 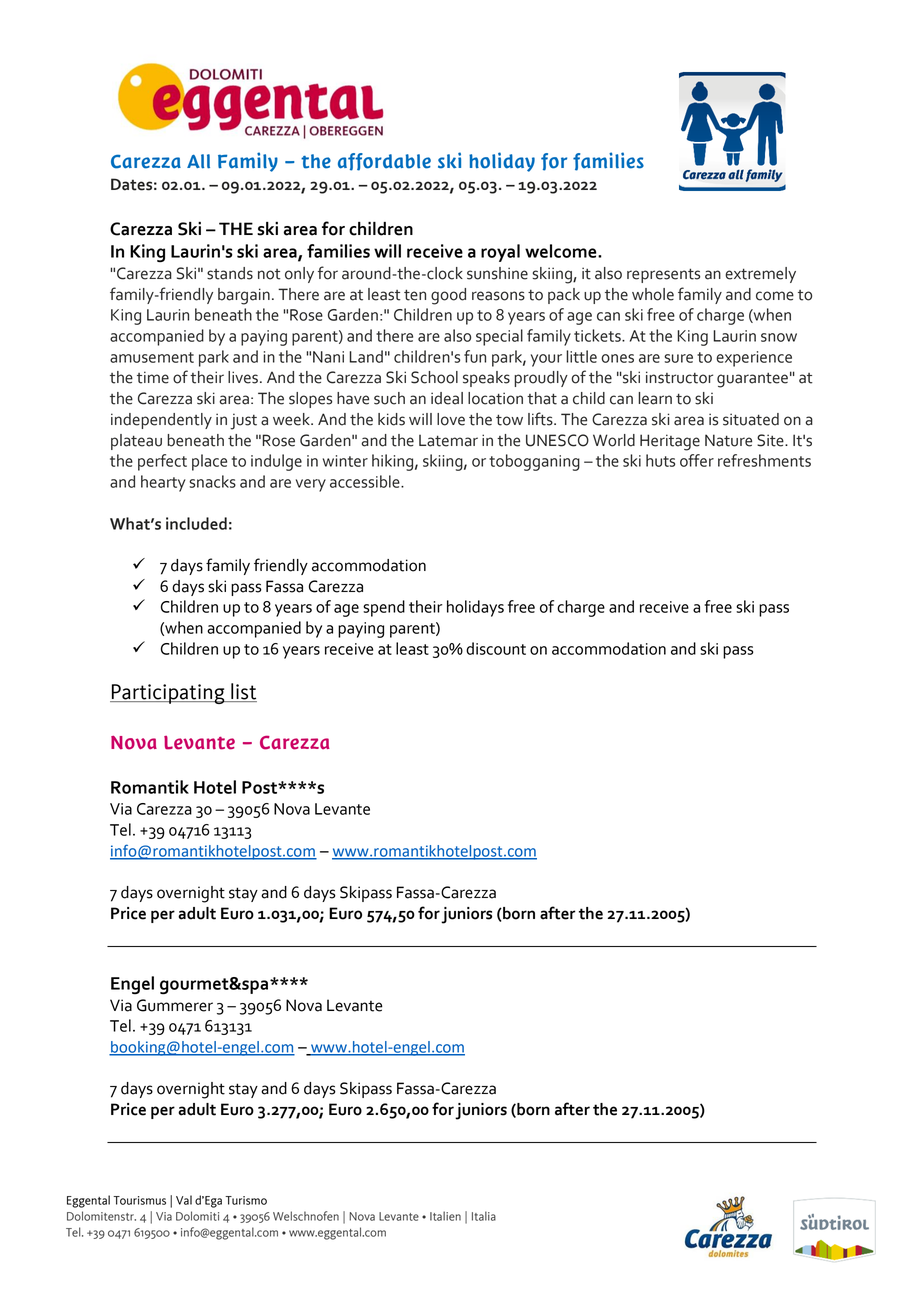 What do you see at coordinates (663, 275) in the screenshot?
I see `represents` at bounding box center [663, 275].
